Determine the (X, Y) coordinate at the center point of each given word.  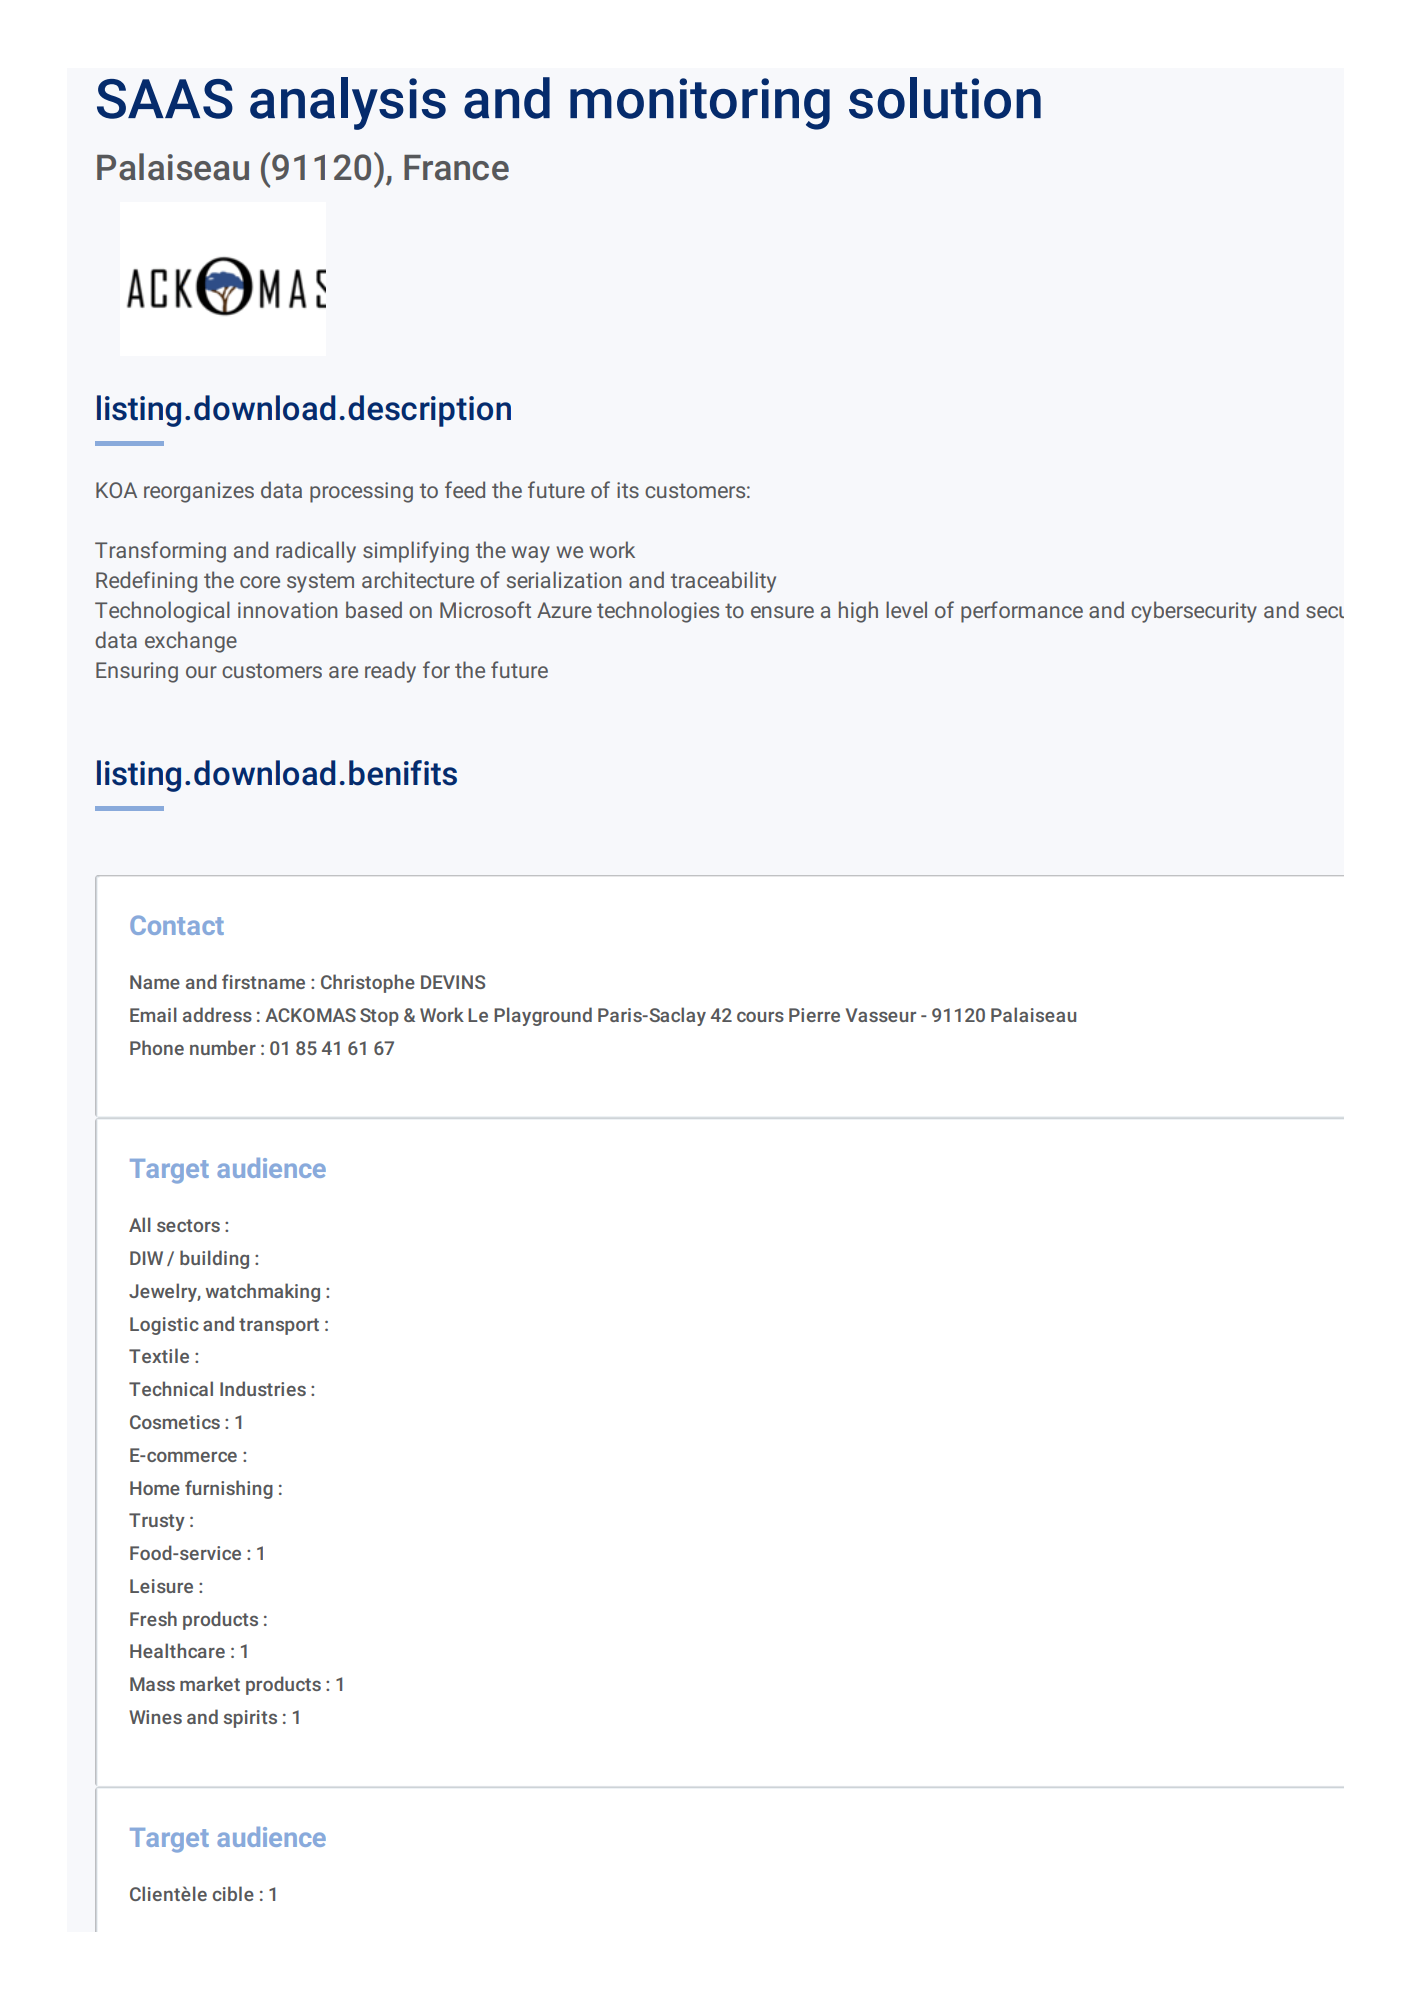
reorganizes (199, 492)
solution (945, 98)
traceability (723, 582)
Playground (543, 1016)
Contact (177, 925)
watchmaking (263, 1292)
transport (279, 1326)
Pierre (814, 1015)
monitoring (700, 104)
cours (760, 1017)
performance (1022, 612)
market (210, 1683)
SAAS (165, 99)
